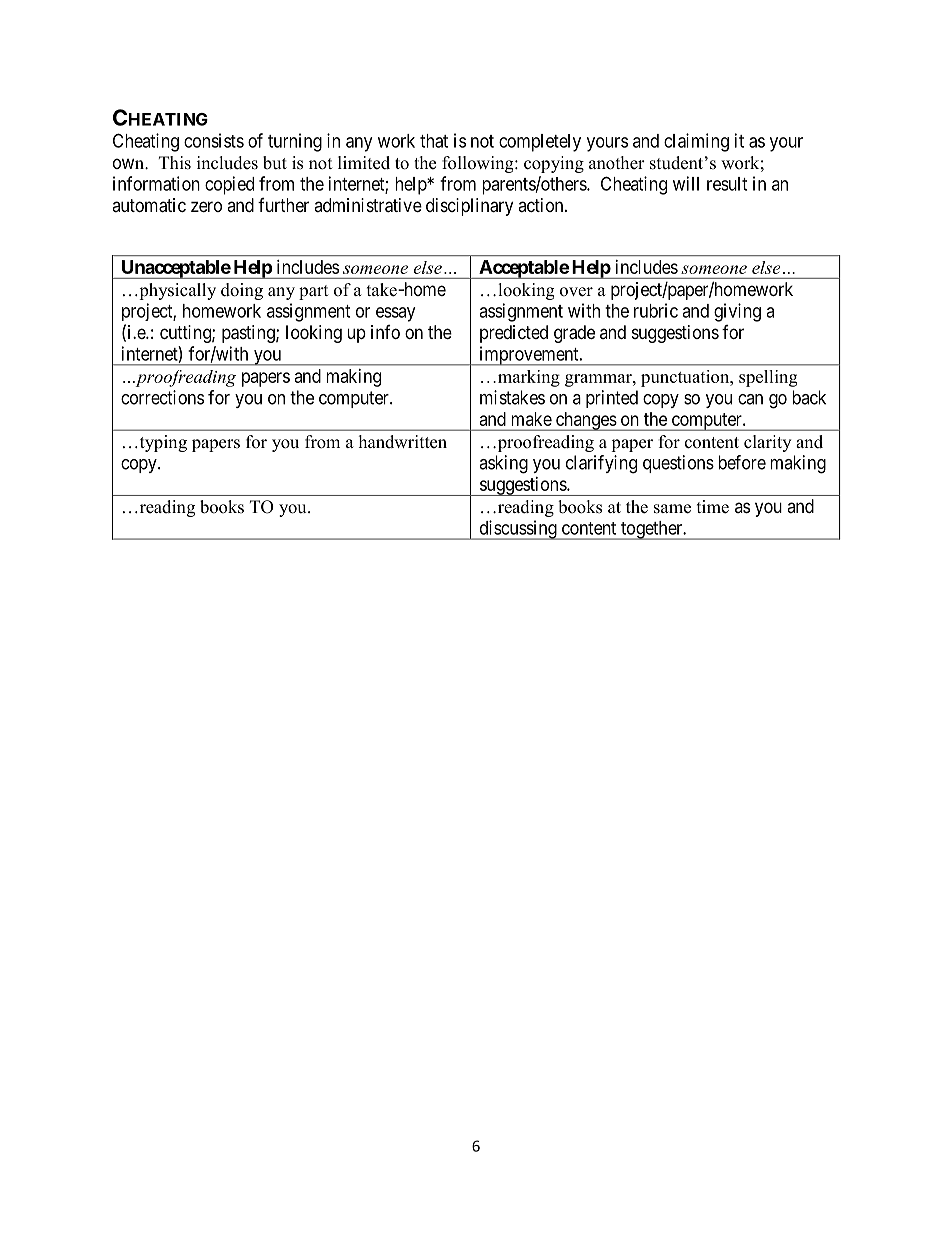 This document has width=952, height=1233. What do you see at coordinates (737, 312) in the document?
I see `giving` at bounding box center [737, 312].
